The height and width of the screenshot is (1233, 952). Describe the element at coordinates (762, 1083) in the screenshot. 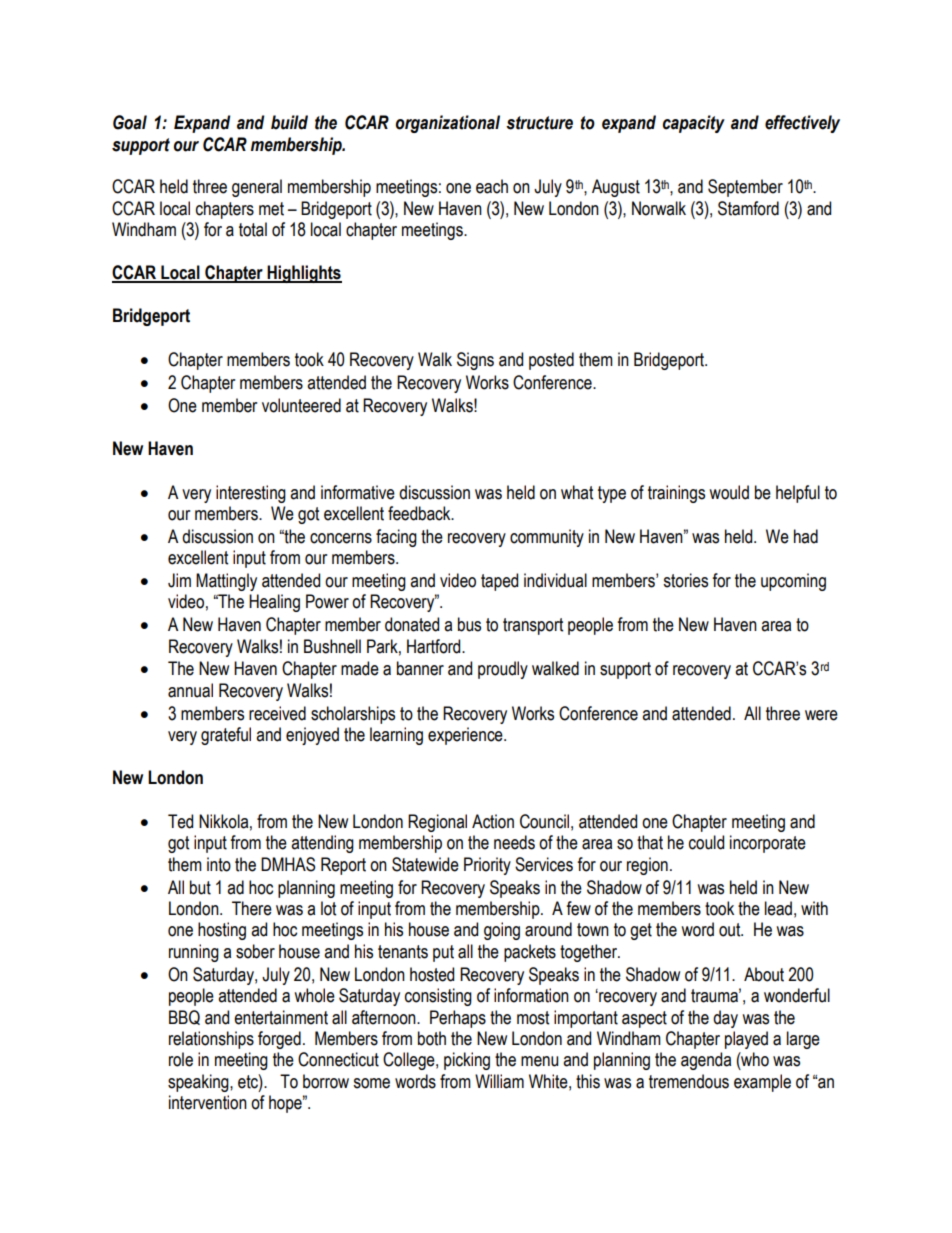

I see `example` at that location.
